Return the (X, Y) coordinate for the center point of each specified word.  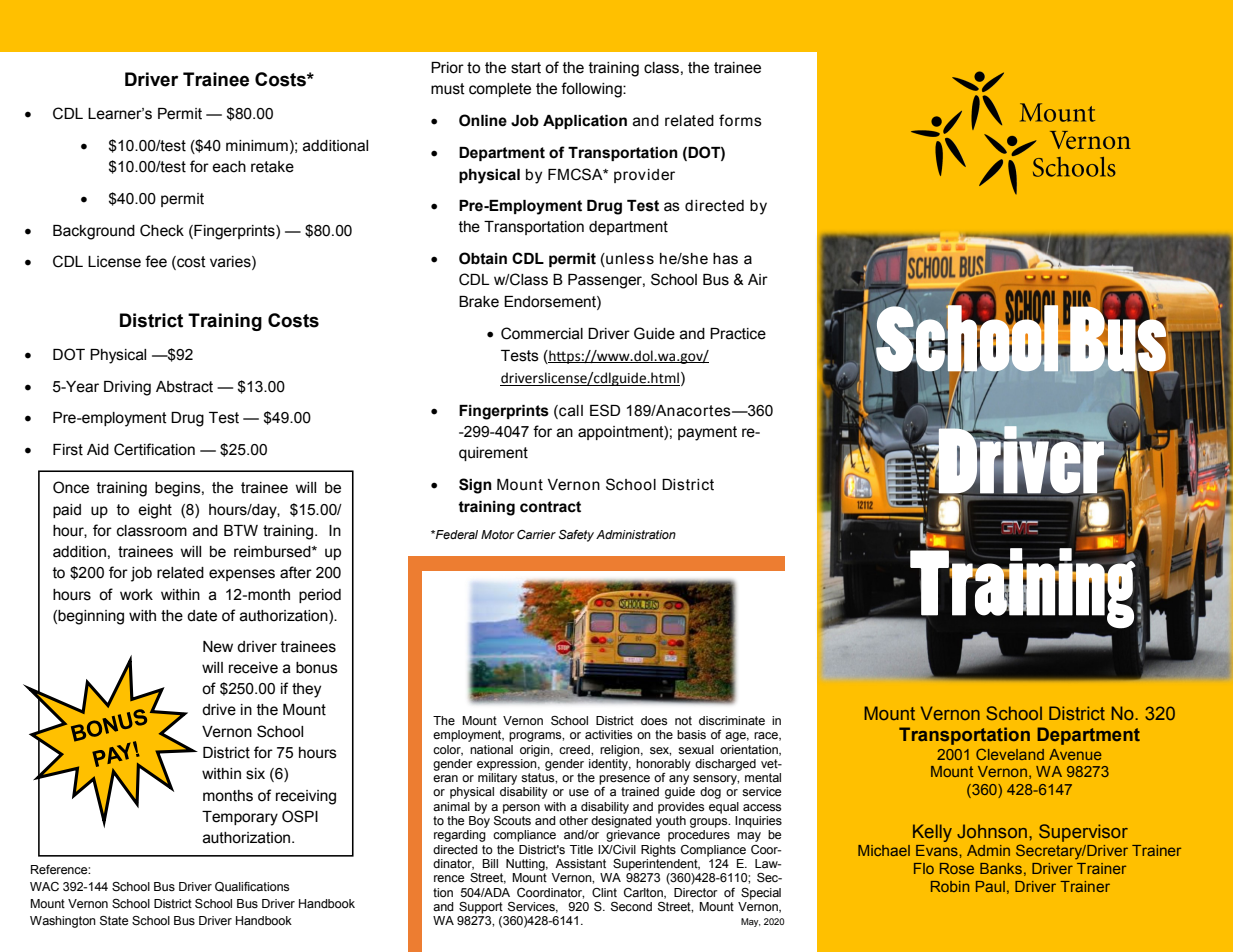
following (592, 90)
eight (155, 511)
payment (707, 433)
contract (550, 507)
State (114, 921)
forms (740, 120)
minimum (257, 146)
